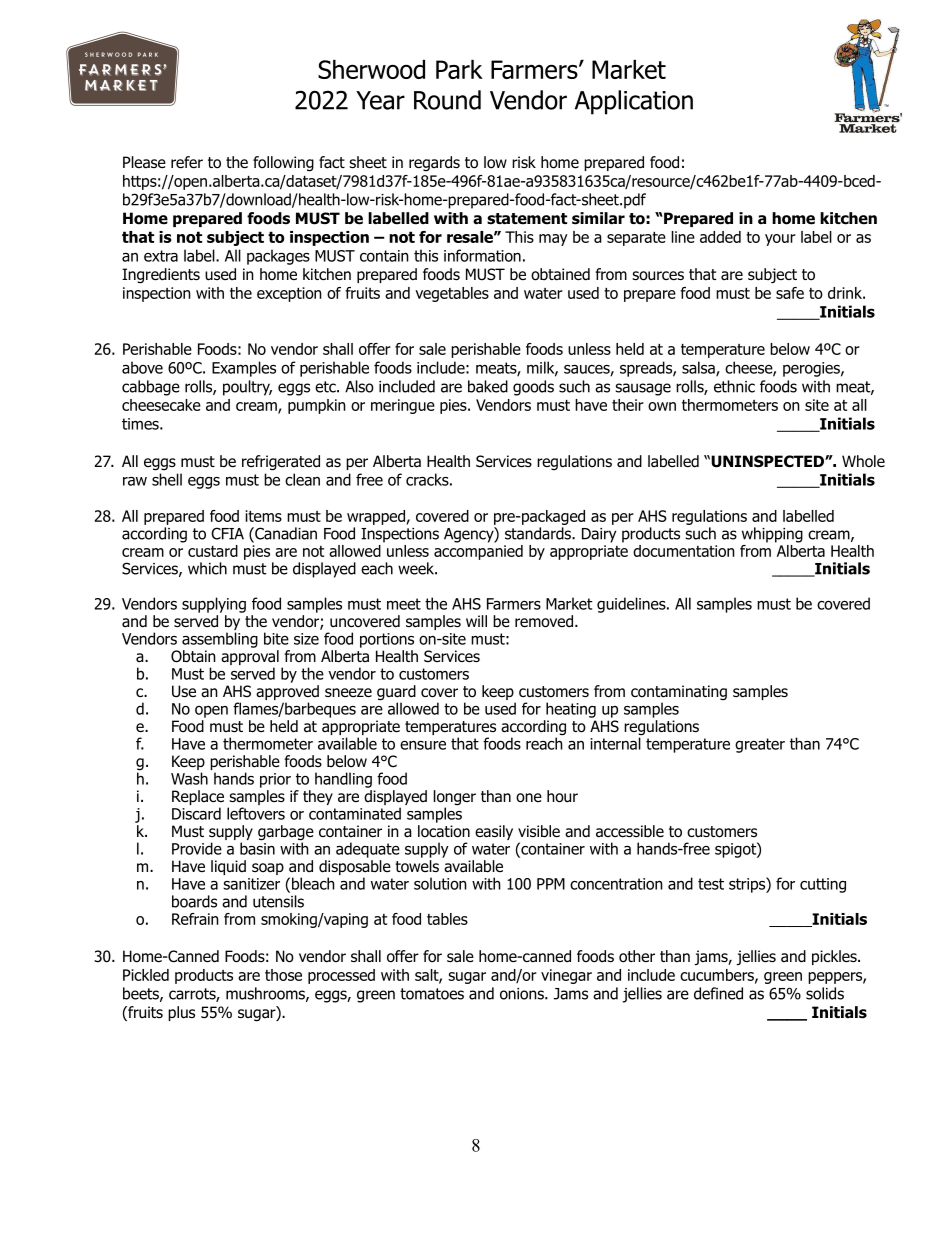 Image resolution: width=952 pixels, height=1233 pixels. Describe the element at coordinates (482, 255) in the page. I see `information` at that location.
